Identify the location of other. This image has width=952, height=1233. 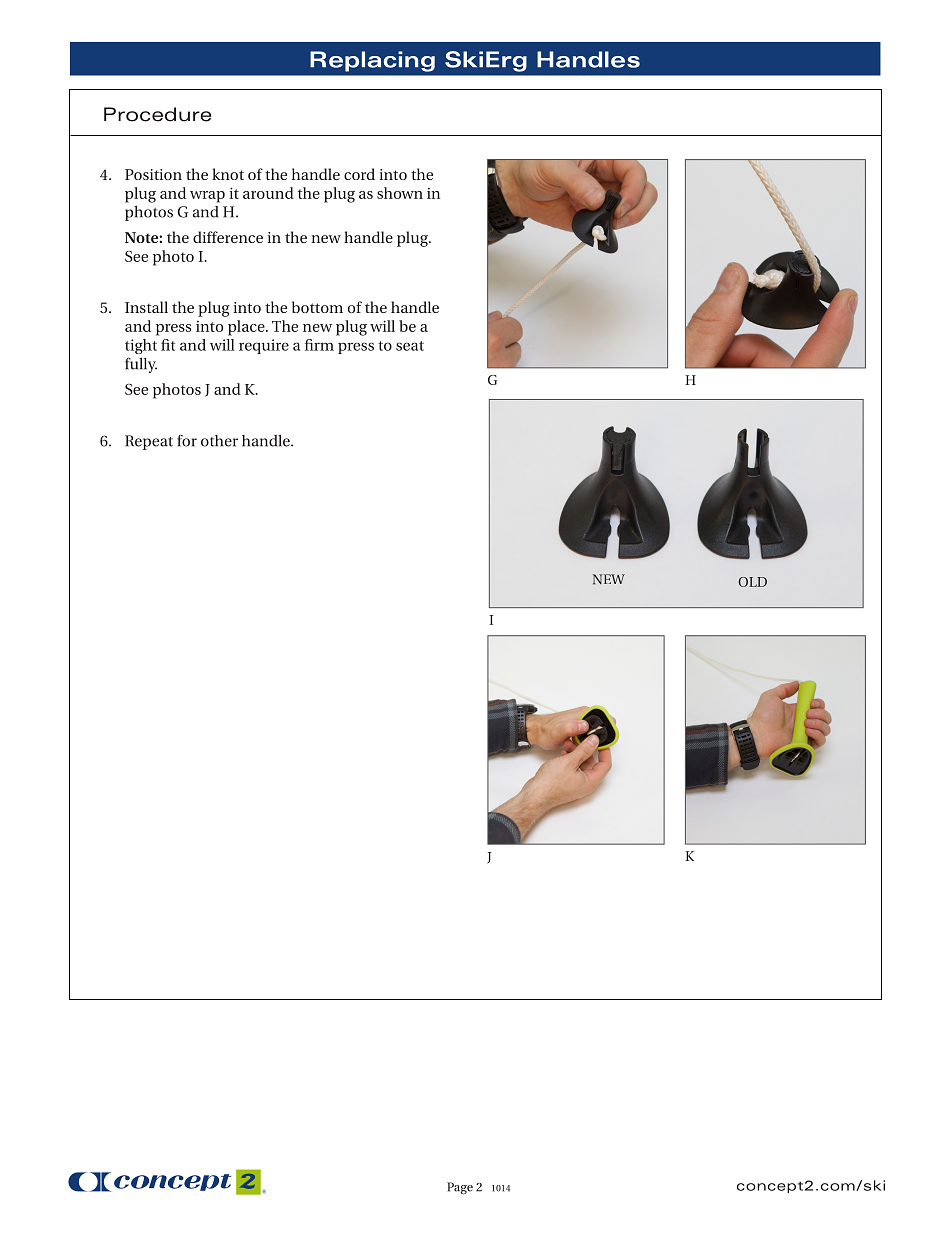
(219, 441).
